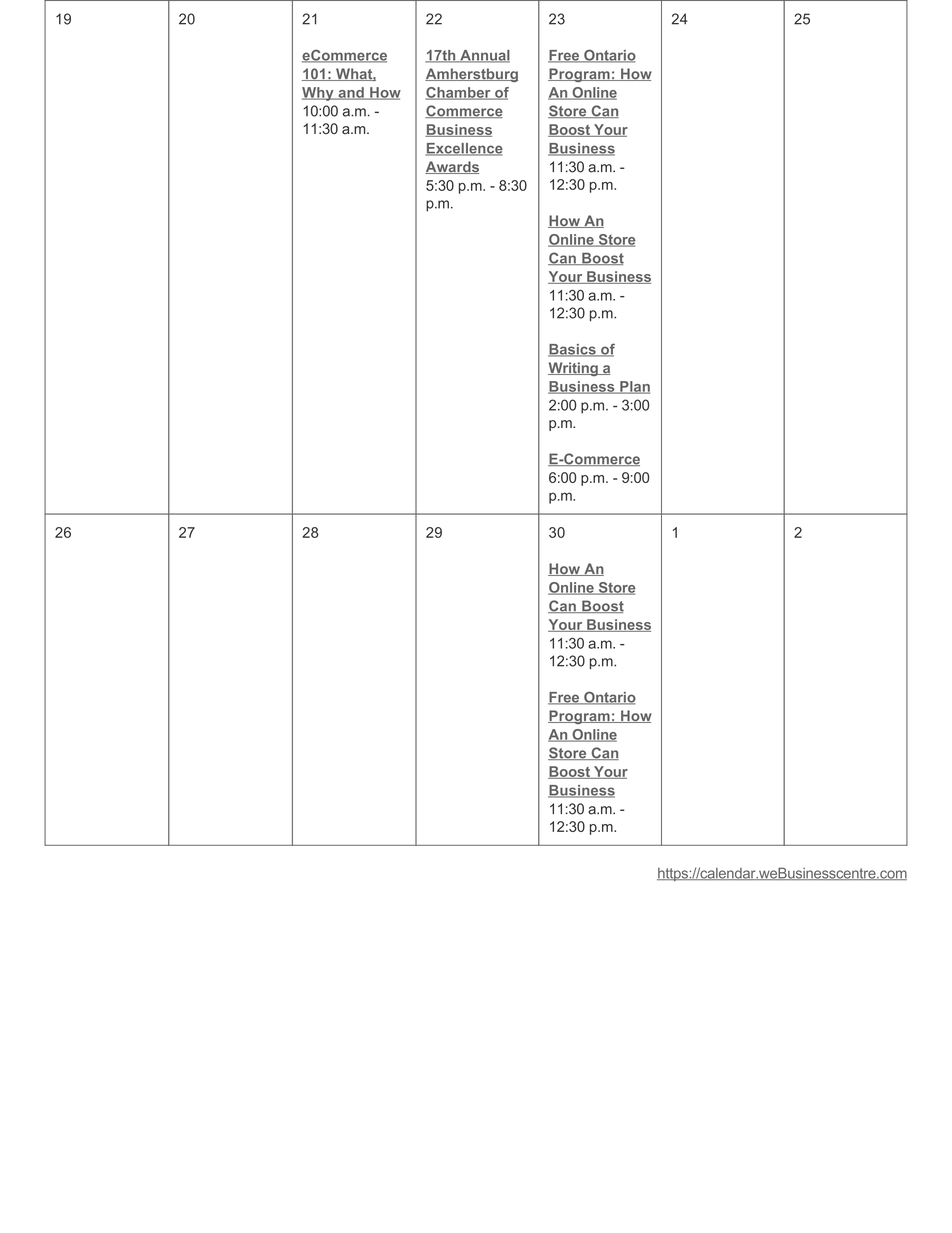  Describe the element at coordinates (634, 387) in the page. I see `Plan` at that location.
